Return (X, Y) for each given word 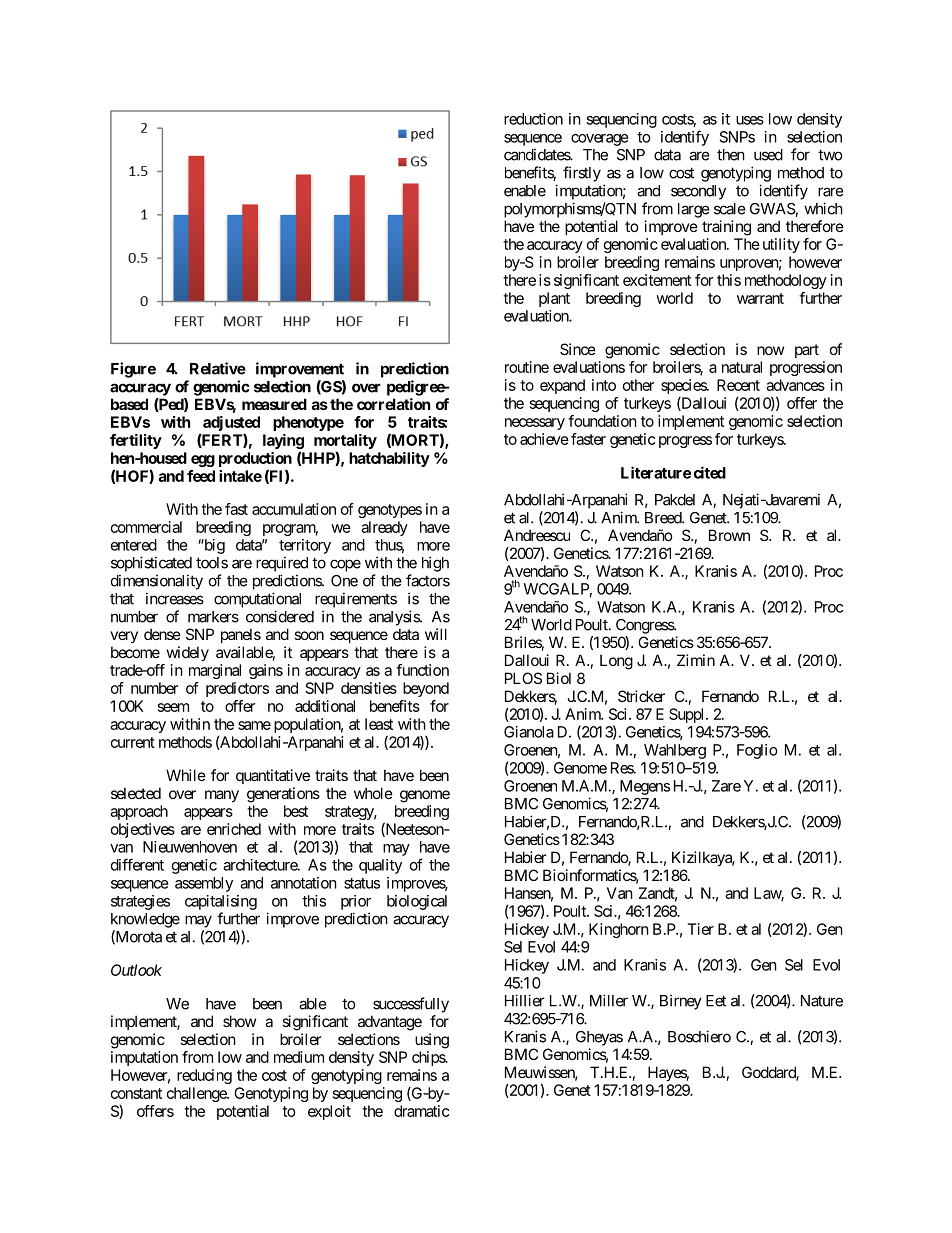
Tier (700, 929)
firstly (582, 174)
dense (162, 634)
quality (380, 866)
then (731, 155)
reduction (533, 119)
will (436, 634)
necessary (535, 424)
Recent (738, 385)
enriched (234, 829)
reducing (204, 1076)
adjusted (231, 423)
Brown (729, 535)
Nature (822, 1001)
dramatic (421, 1111)
